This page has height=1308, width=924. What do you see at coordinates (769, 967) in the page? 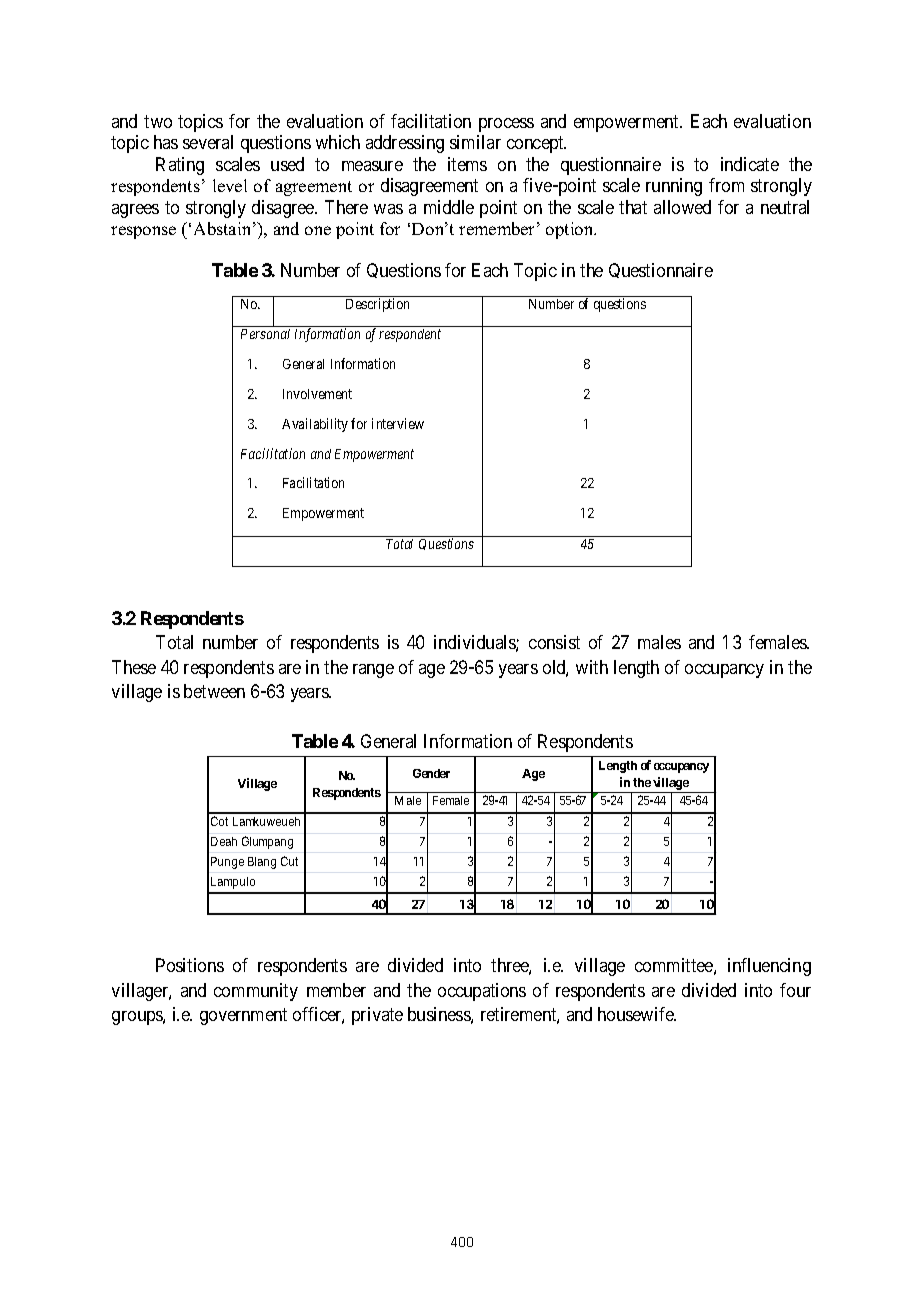
I see `influencing` at bounding box center [769, 967].
